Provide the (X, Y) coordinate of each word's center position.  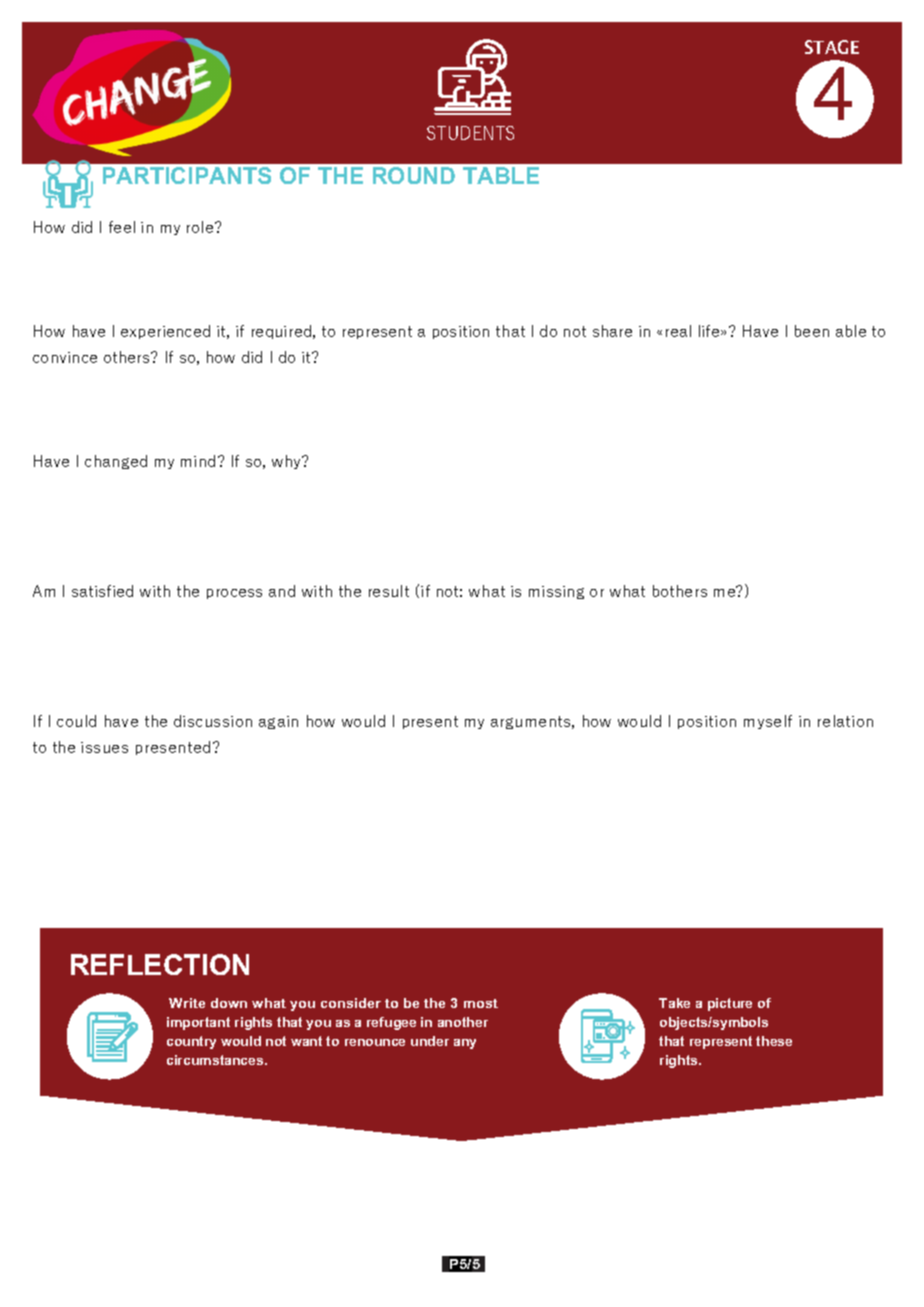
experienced (165, 332)
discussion (213, 721)
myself (768, 722)
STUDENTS (470, 133)
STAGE (832, 47)
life (710, 331)
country (191, 1042)
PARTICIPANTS (187, 175)
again (278, 722)
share (612, 331)
